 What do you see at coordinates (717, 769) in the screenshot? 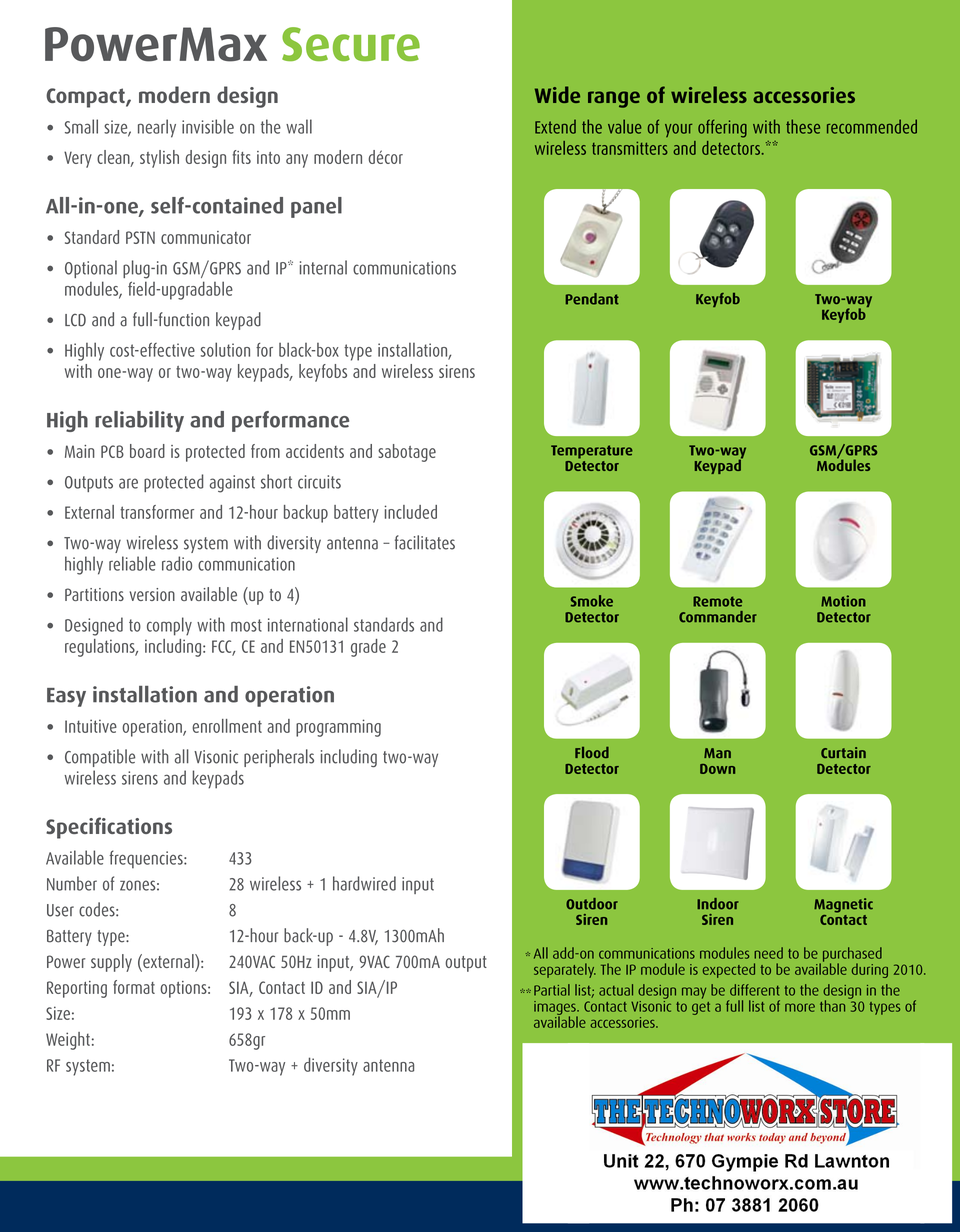
I see `Down` at bounding box center [717, 769].
